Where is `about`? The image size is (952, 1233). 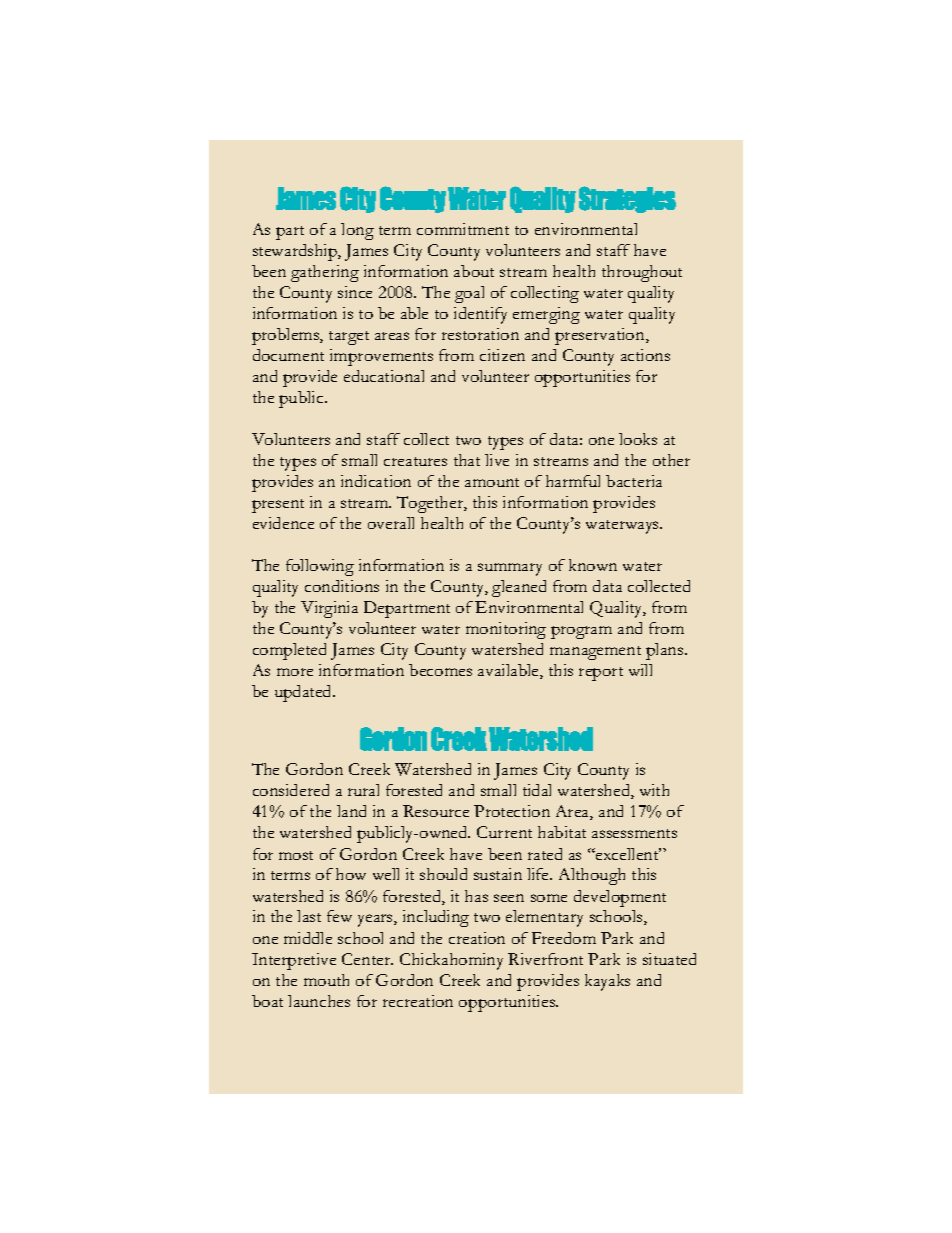 about is located at coordinates (474, 271).
